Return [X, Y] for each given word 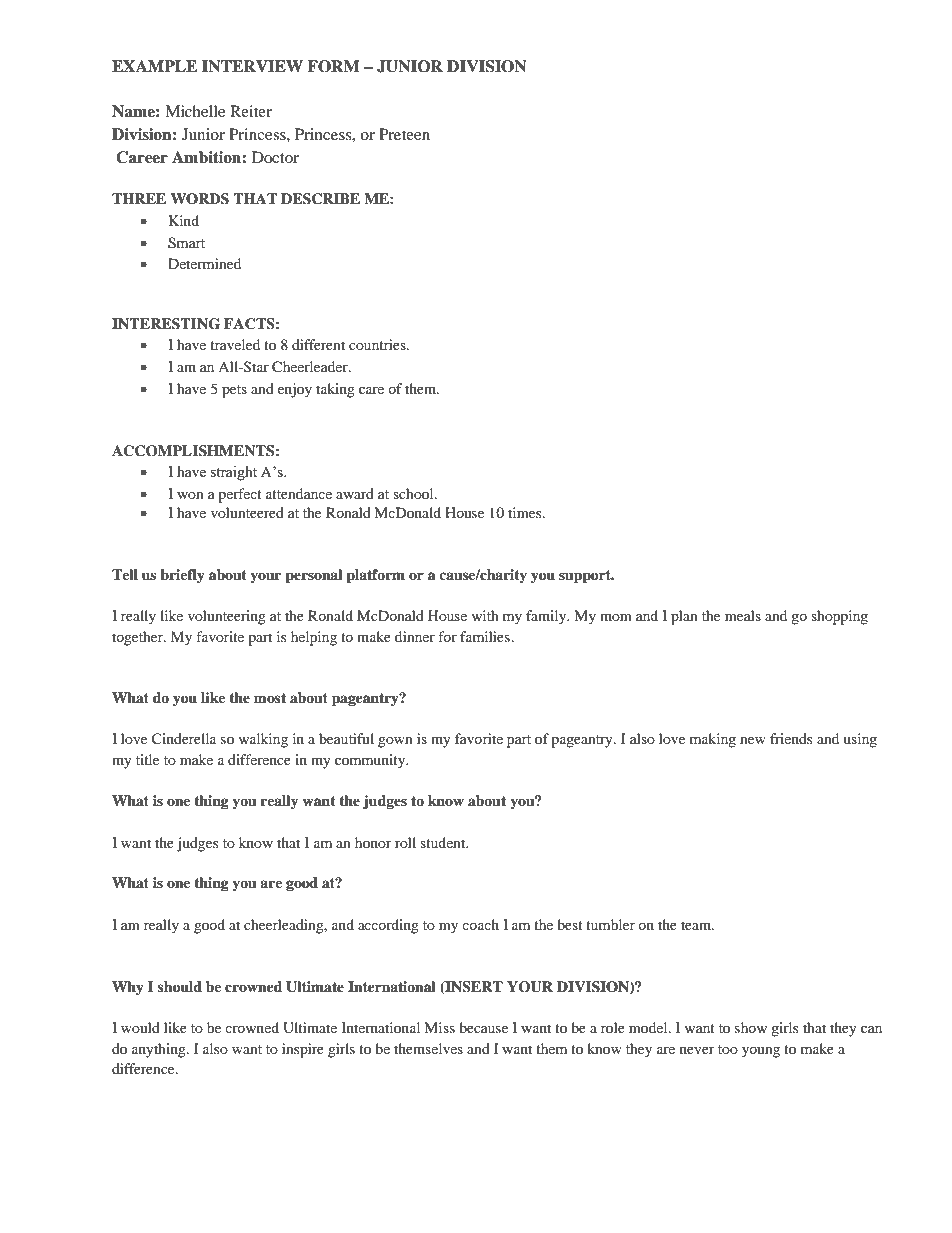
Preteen [404, 134]
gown [395, 742]
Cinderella [184, 739]
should [180, 987]
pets [234, 391]
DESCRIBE [320, 199]
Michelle [195, 111]
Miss [439, 1027]
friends [791, 738]
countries [378, 344]
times [526, 512]
